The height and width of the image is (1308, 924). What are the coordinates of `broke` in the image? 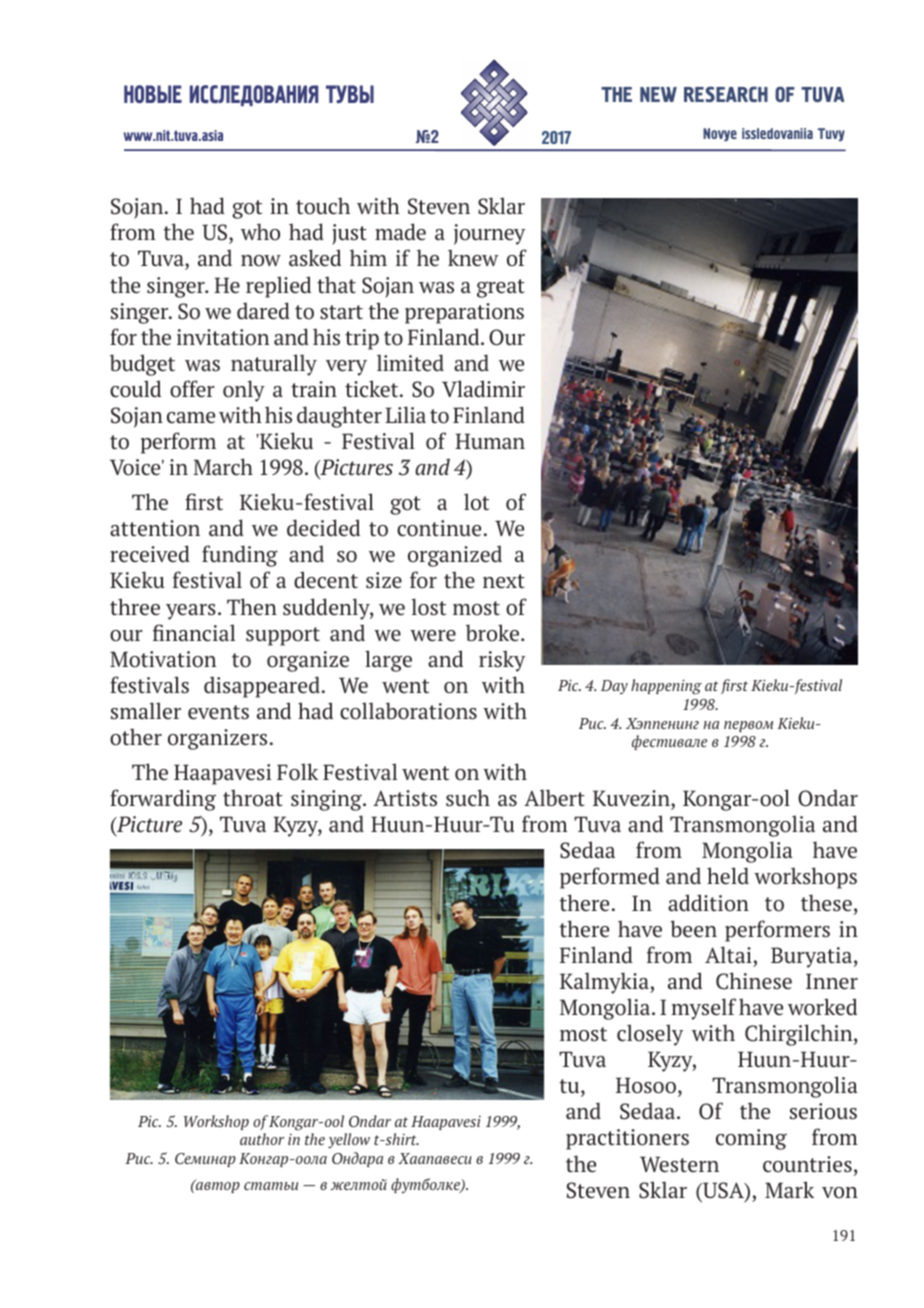 It's located at (492, 633).
